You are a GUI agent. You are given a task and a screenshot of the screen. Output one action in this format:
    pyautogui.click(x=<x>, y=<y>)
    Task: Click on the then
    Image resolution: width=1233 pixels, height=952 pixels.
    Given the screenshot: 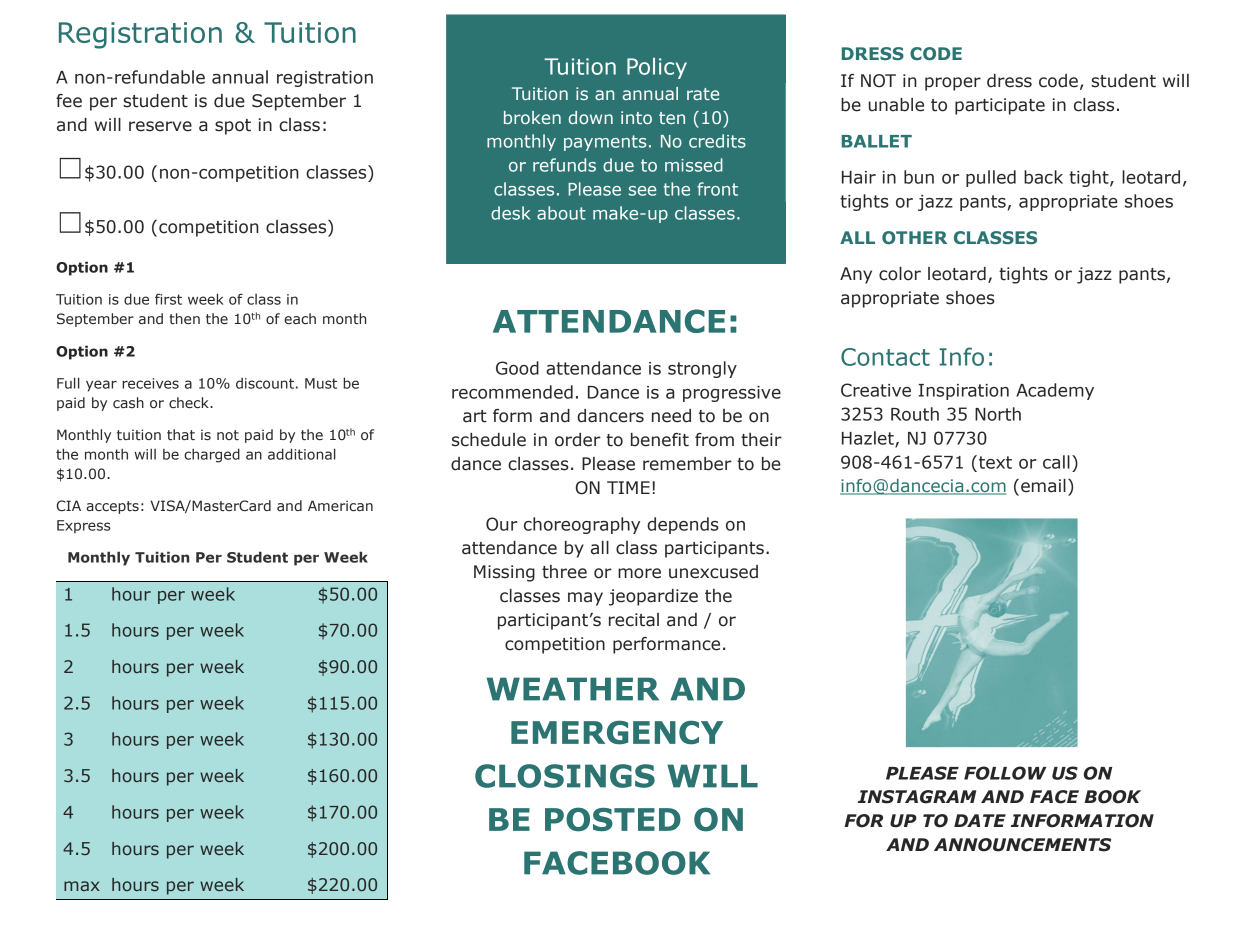 What is the action you would take?
    pyautogui.click(x=184, y=318)
